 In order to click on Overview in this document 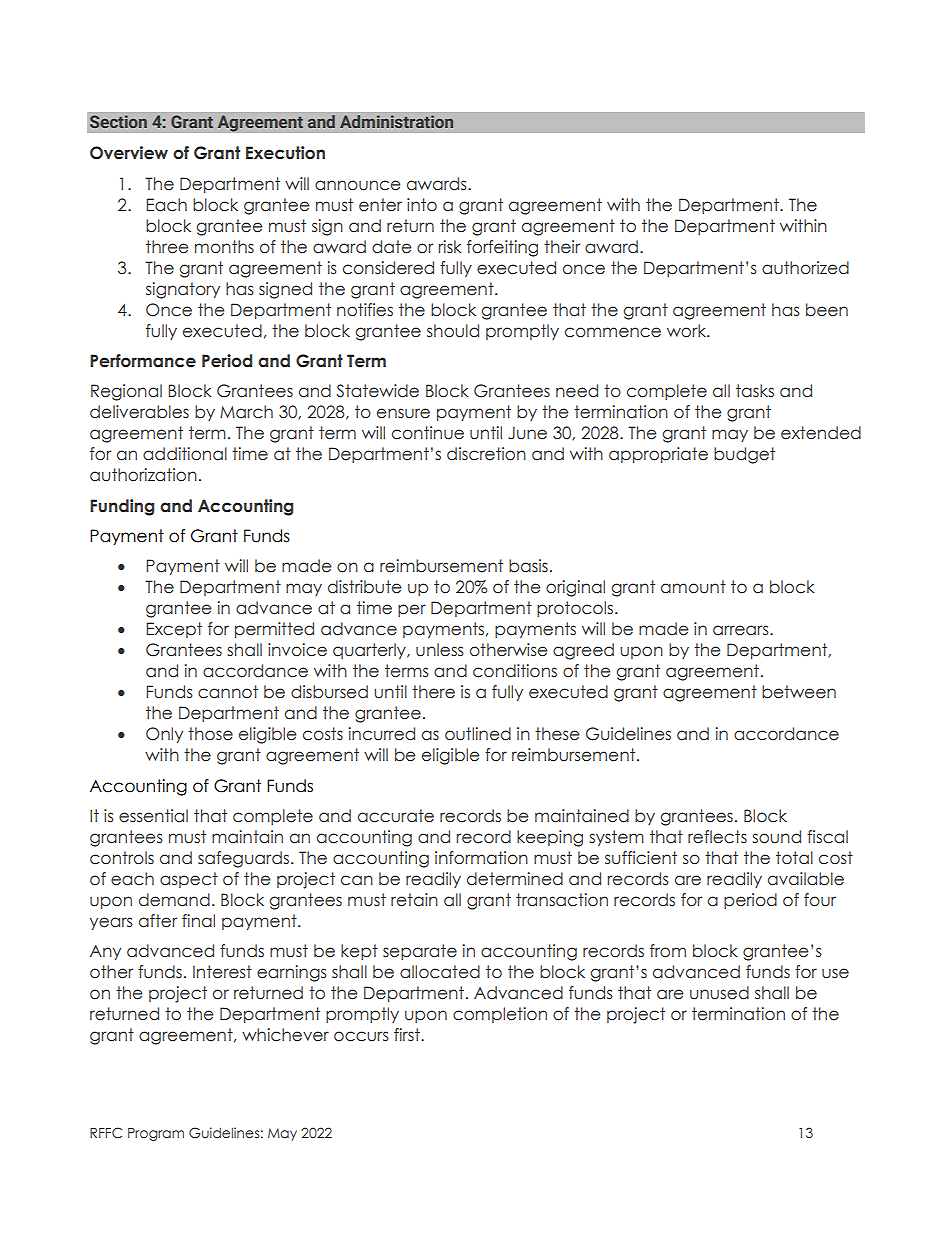, I will do `click(129, 153)`.
